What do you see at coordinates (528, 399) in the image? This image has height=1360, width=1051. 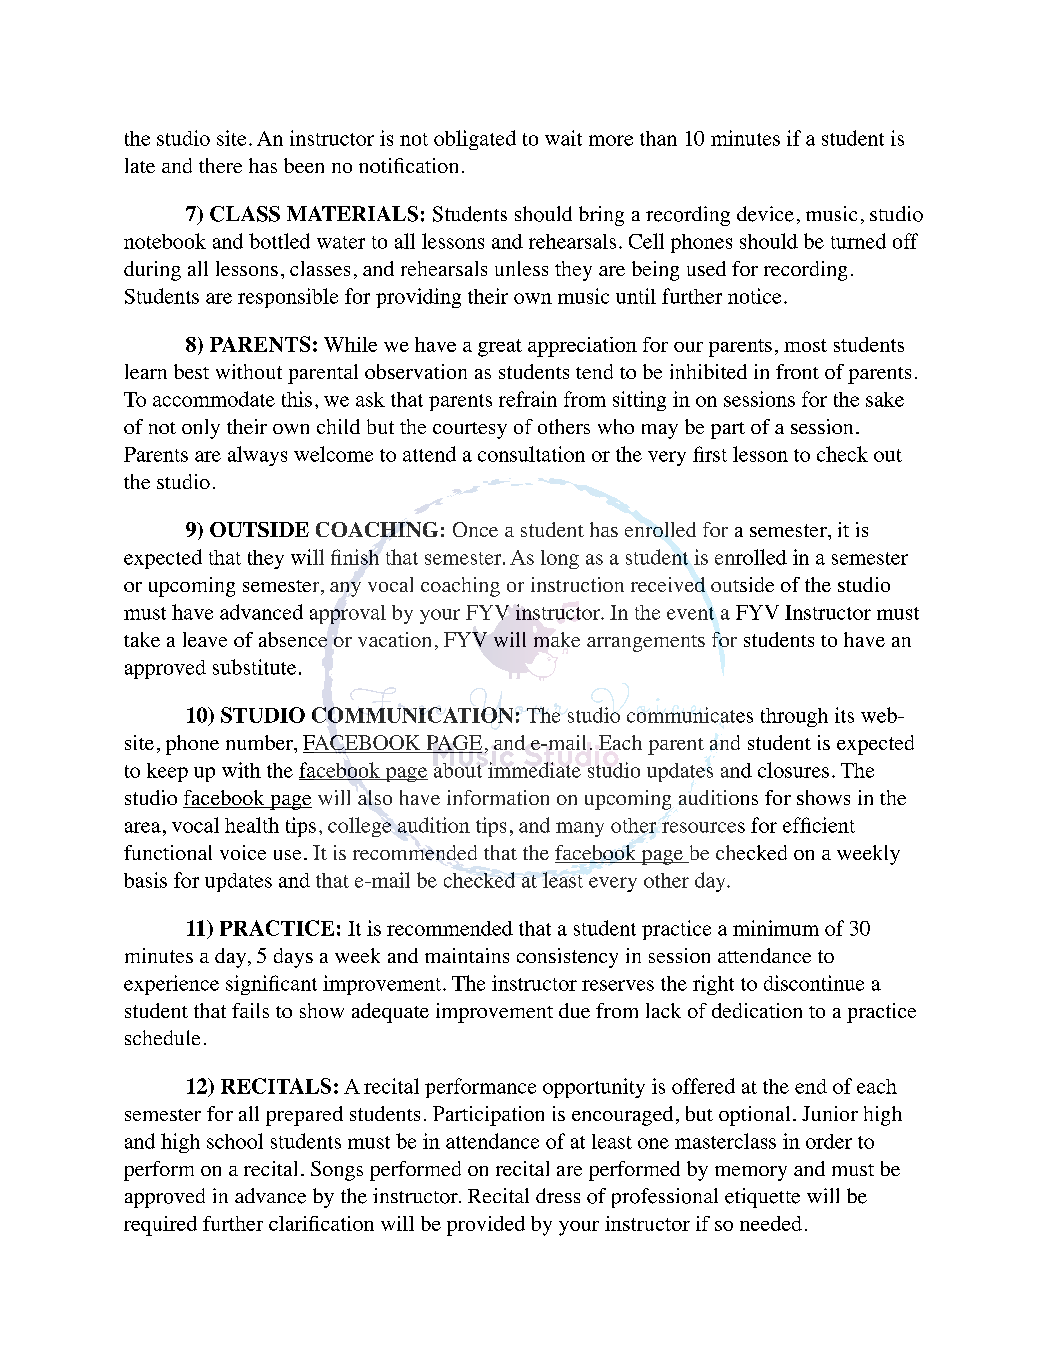 I see `refrain` at bounding box center [528, 399].
